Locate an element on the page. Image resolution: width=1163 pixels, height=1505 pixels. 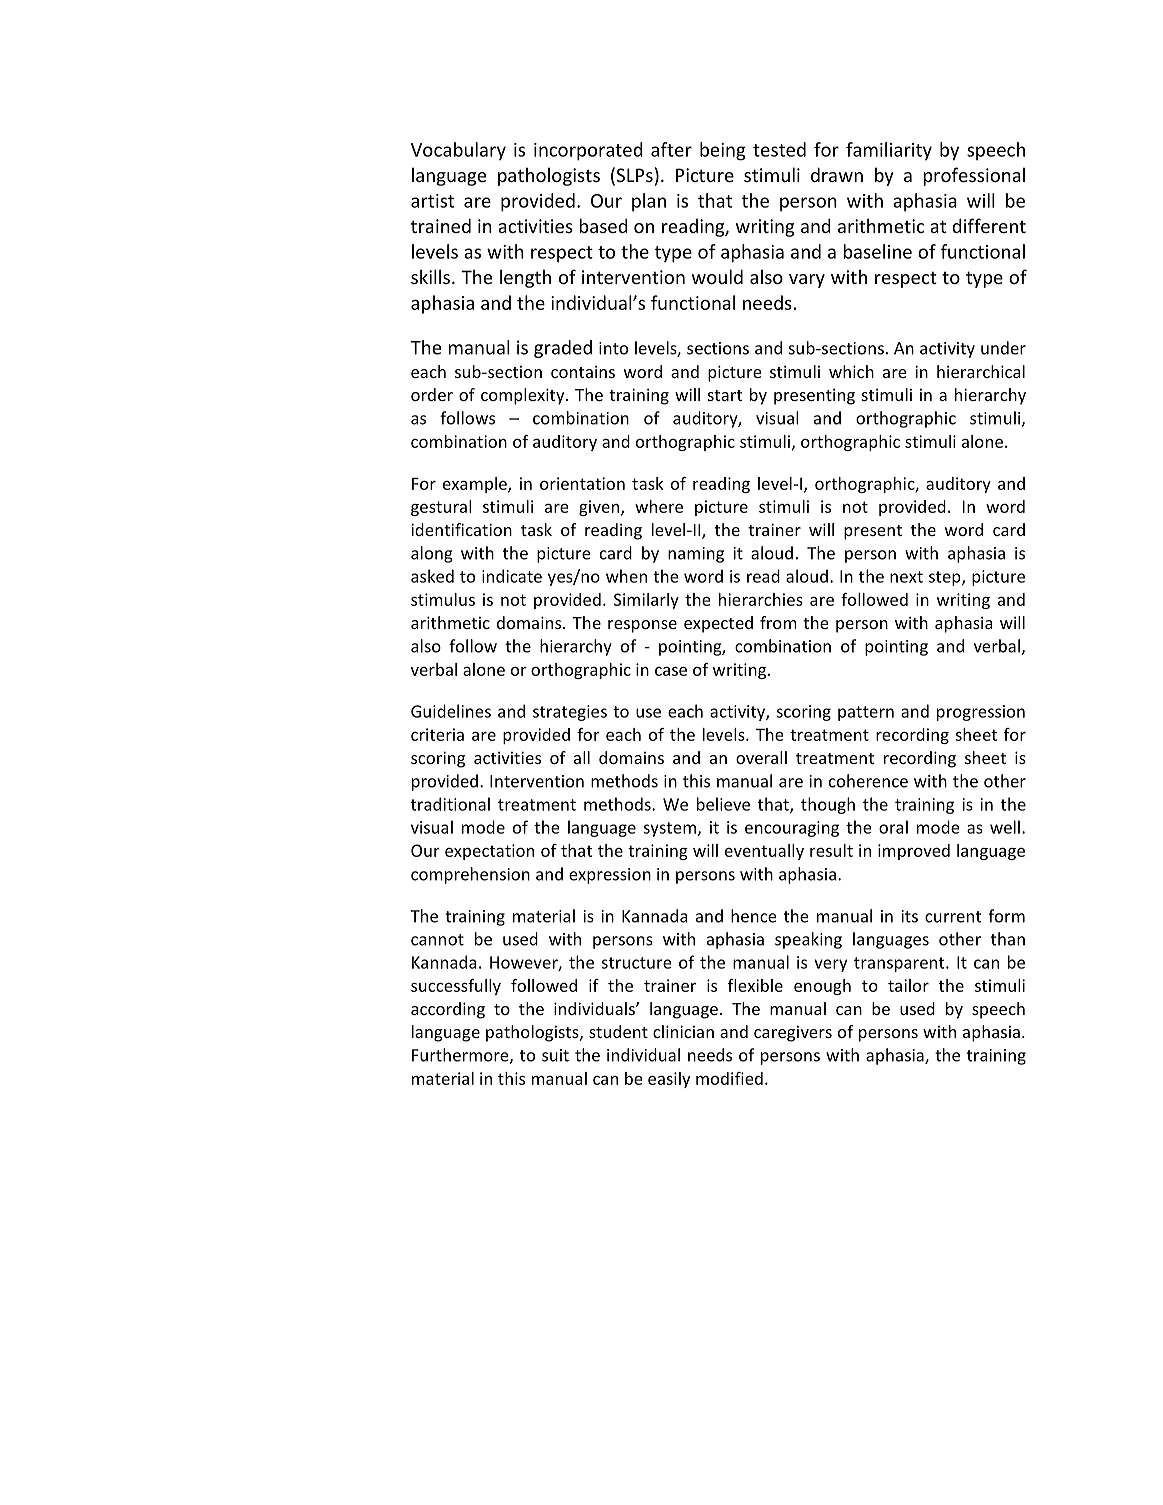
being is located at coordinates (723, 151).
